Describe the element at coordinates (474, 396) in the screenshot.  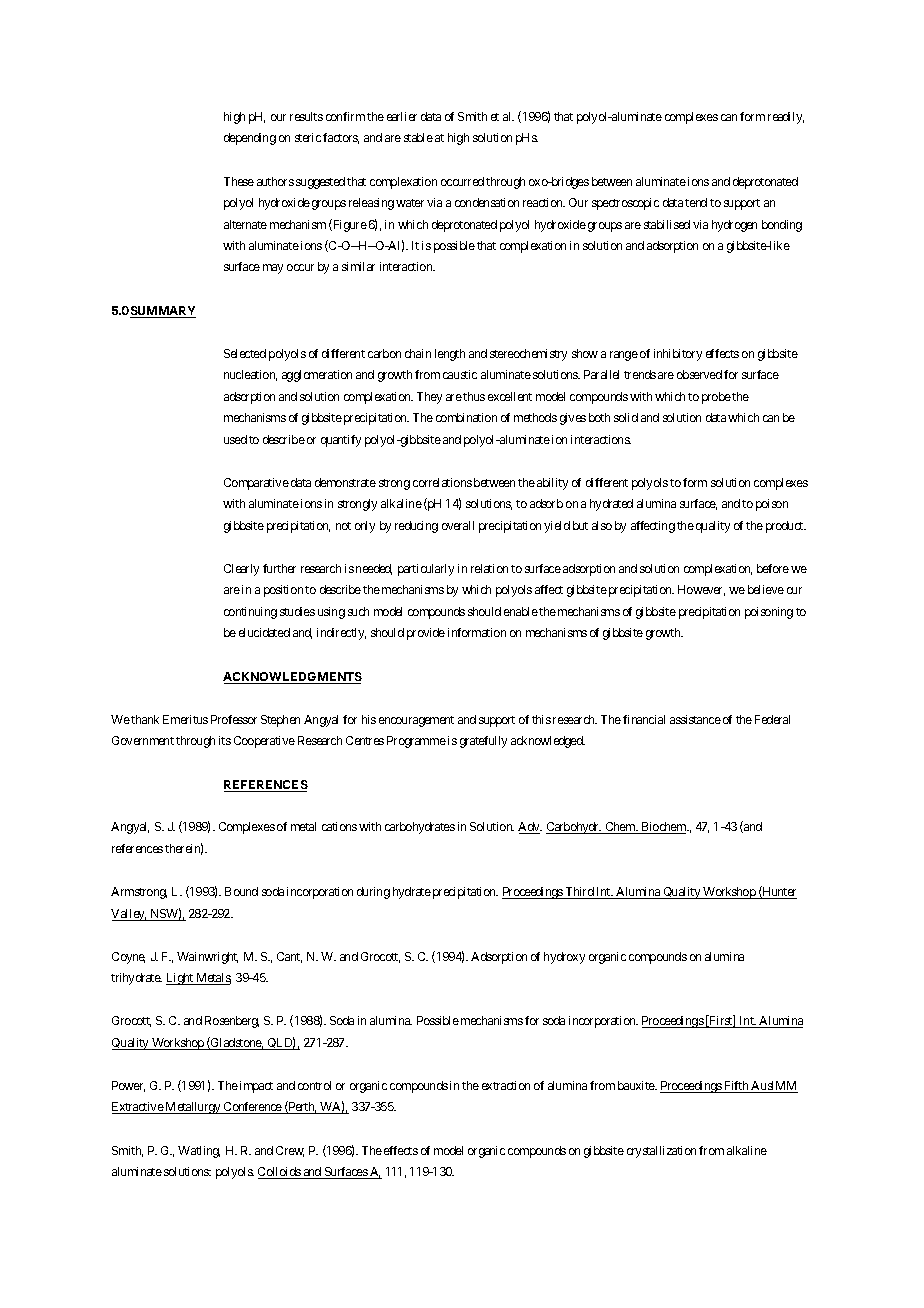
I see `thus` at that location.
